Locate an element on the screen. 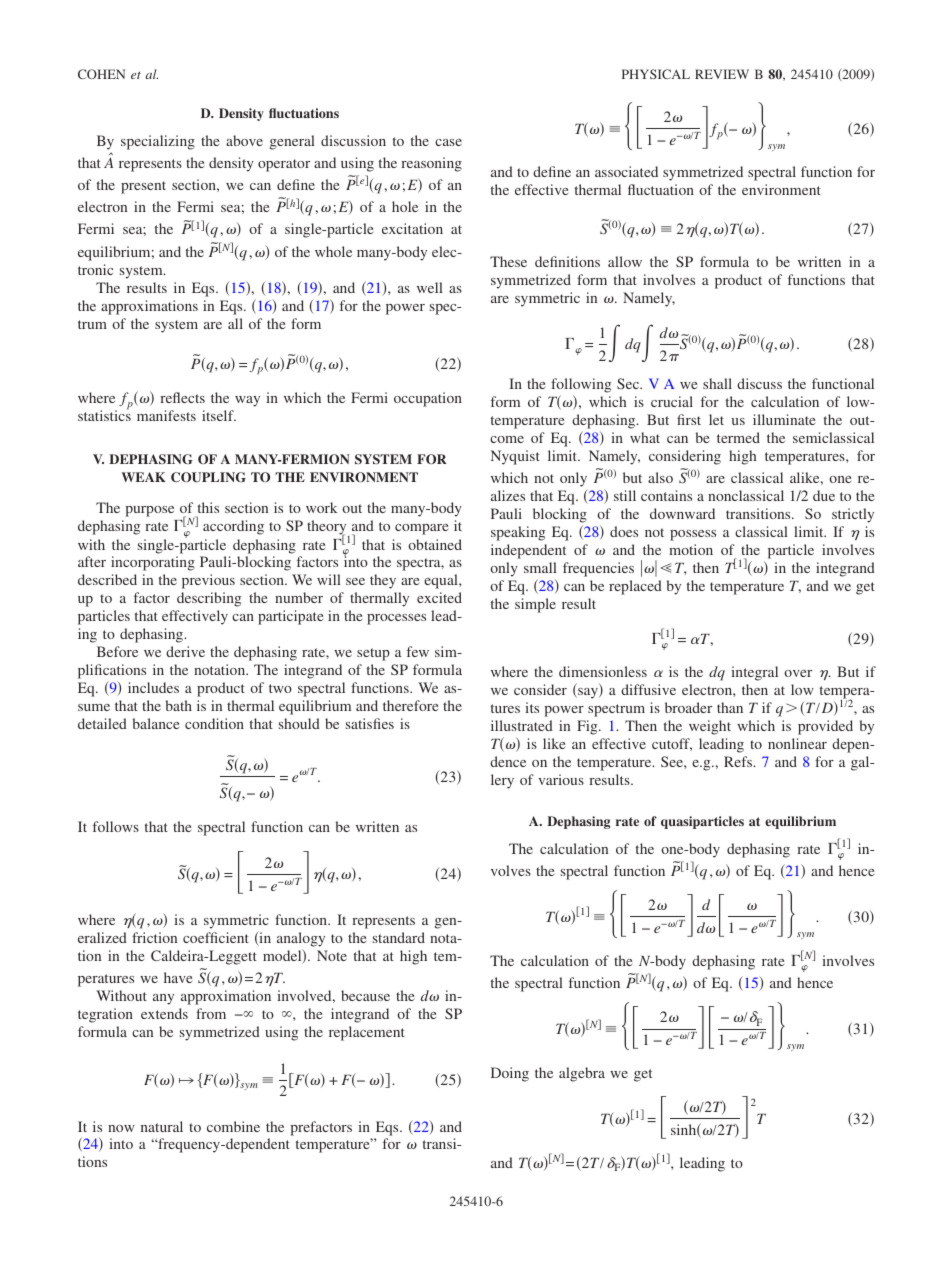 The image size is (952, 1270). because is located at coordinates (365, 995).
